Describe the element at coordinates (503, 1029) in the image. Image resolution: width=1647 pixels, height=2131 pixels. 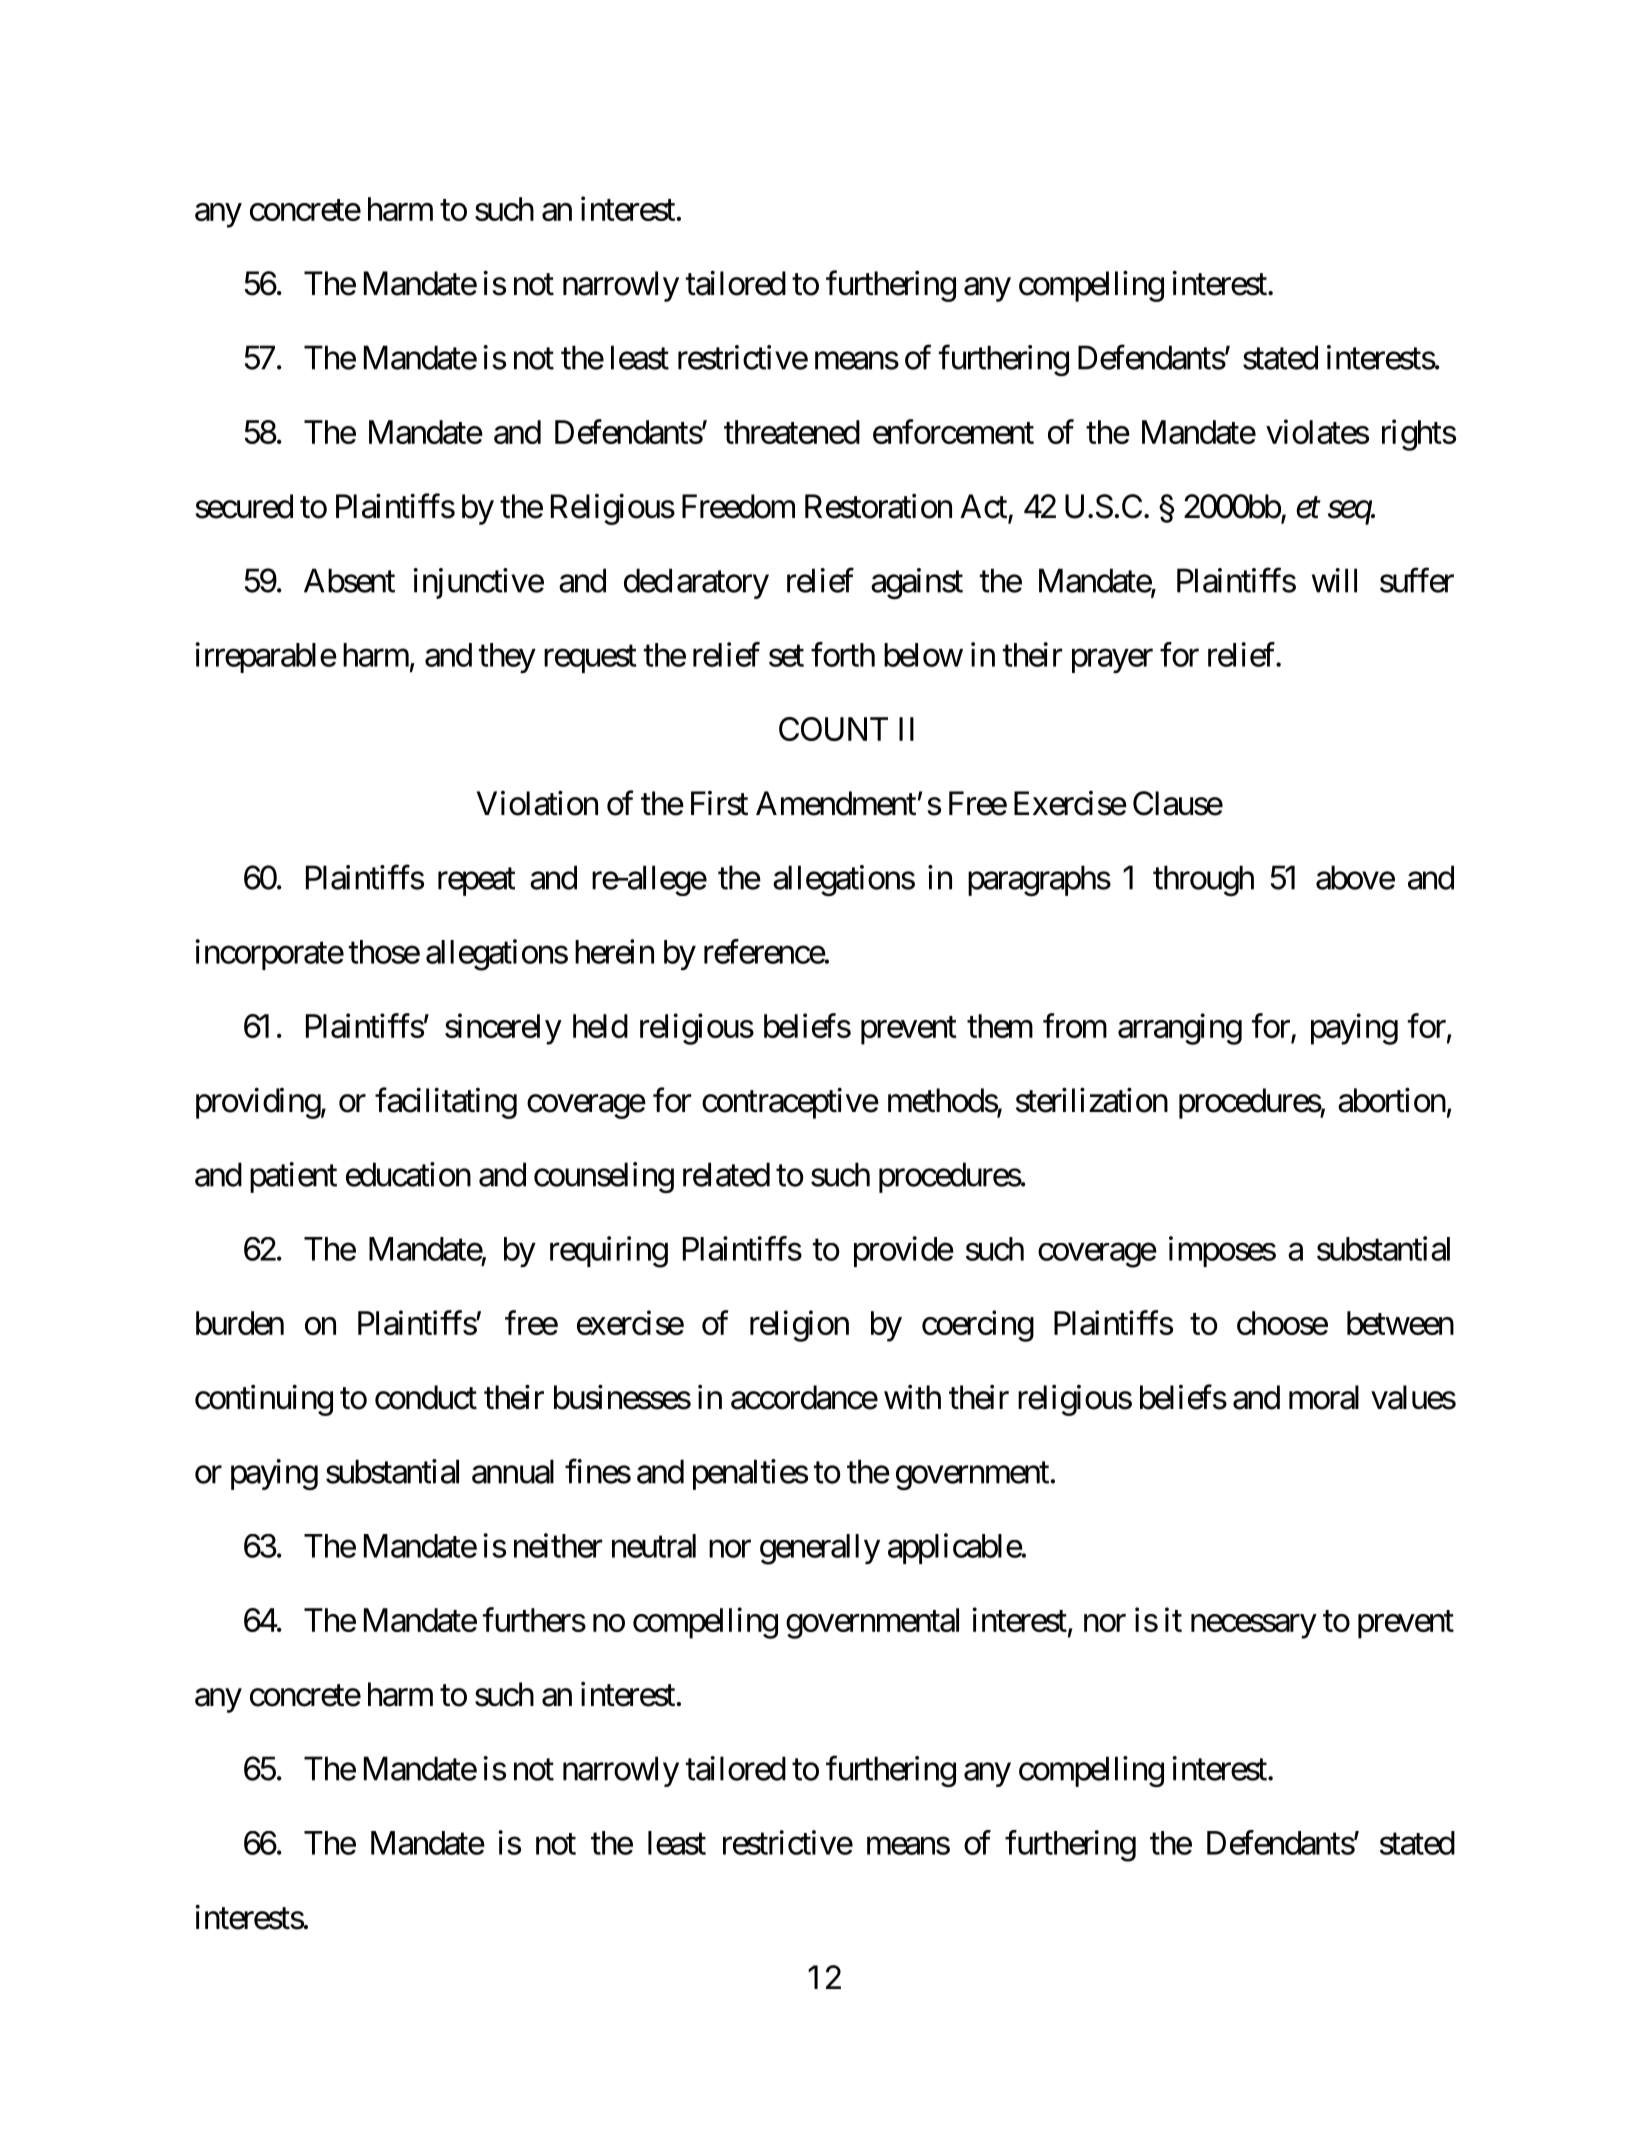
I see `sincerely` at that location.
